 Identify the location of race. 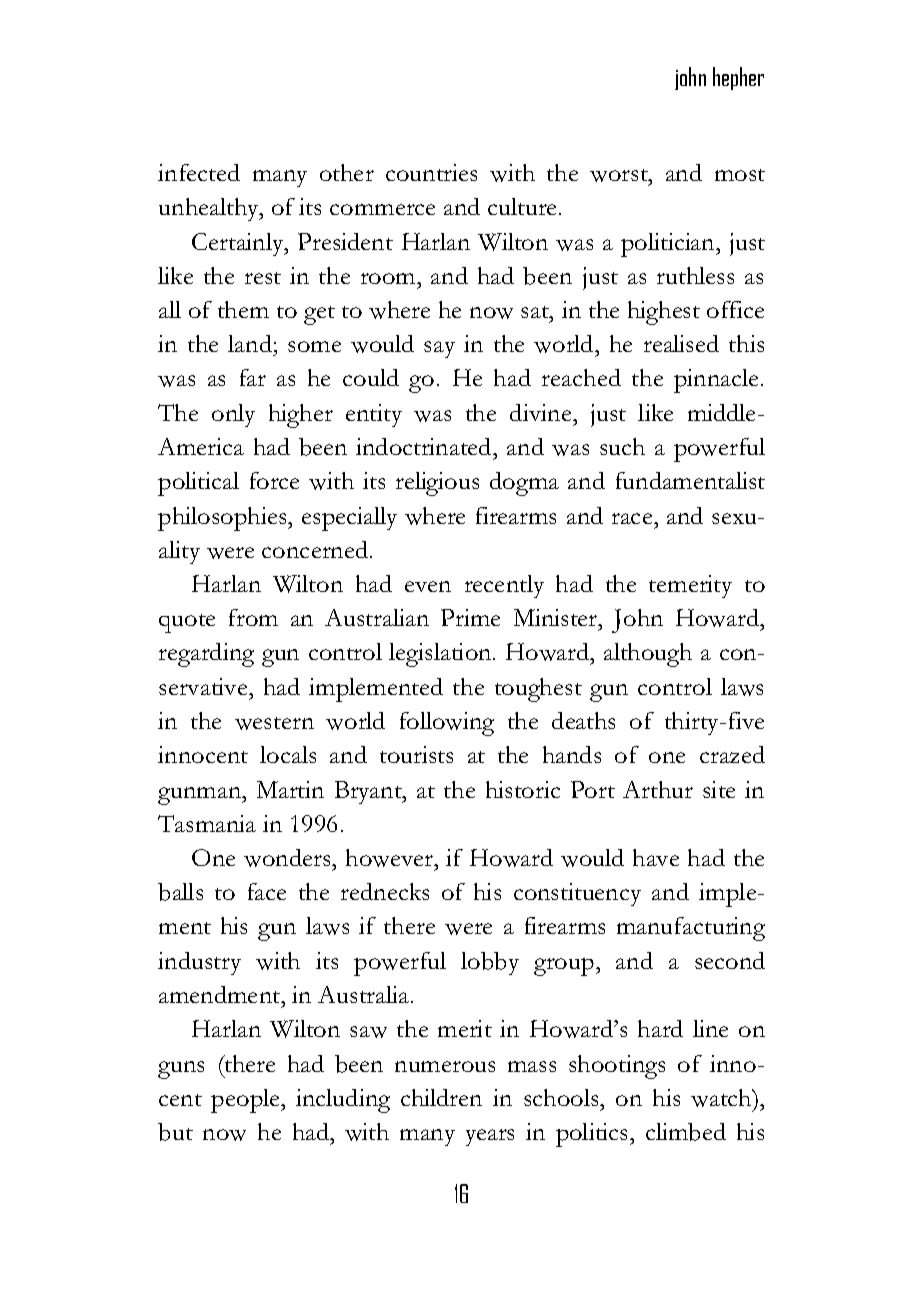
(633, 518).
